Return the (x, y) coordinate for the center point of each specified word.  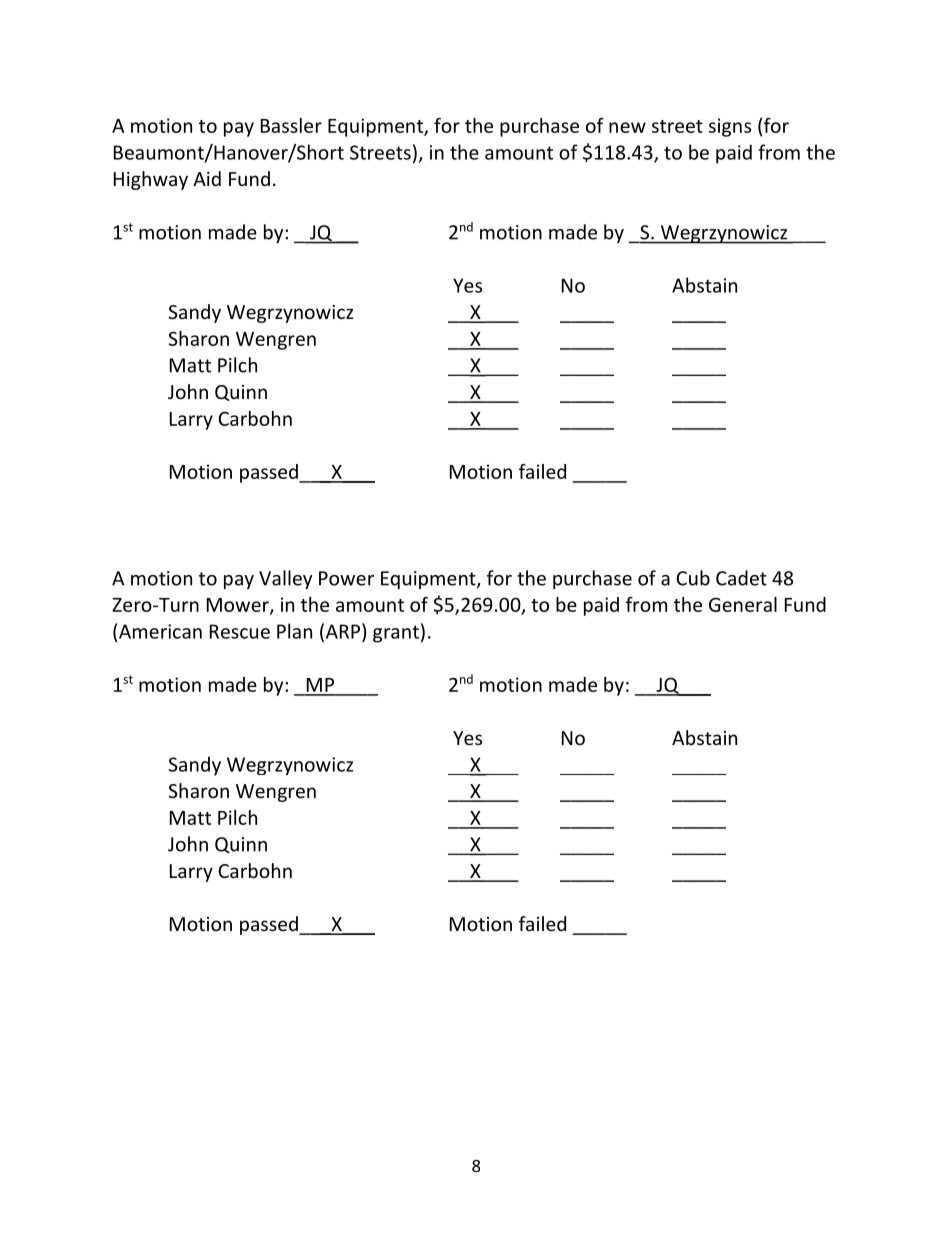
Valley (285, 579)
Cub (693, 578)
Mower (239, 606)
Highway (151, 180)
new (627, 127)
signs (730, 127)
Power (346, 578)
